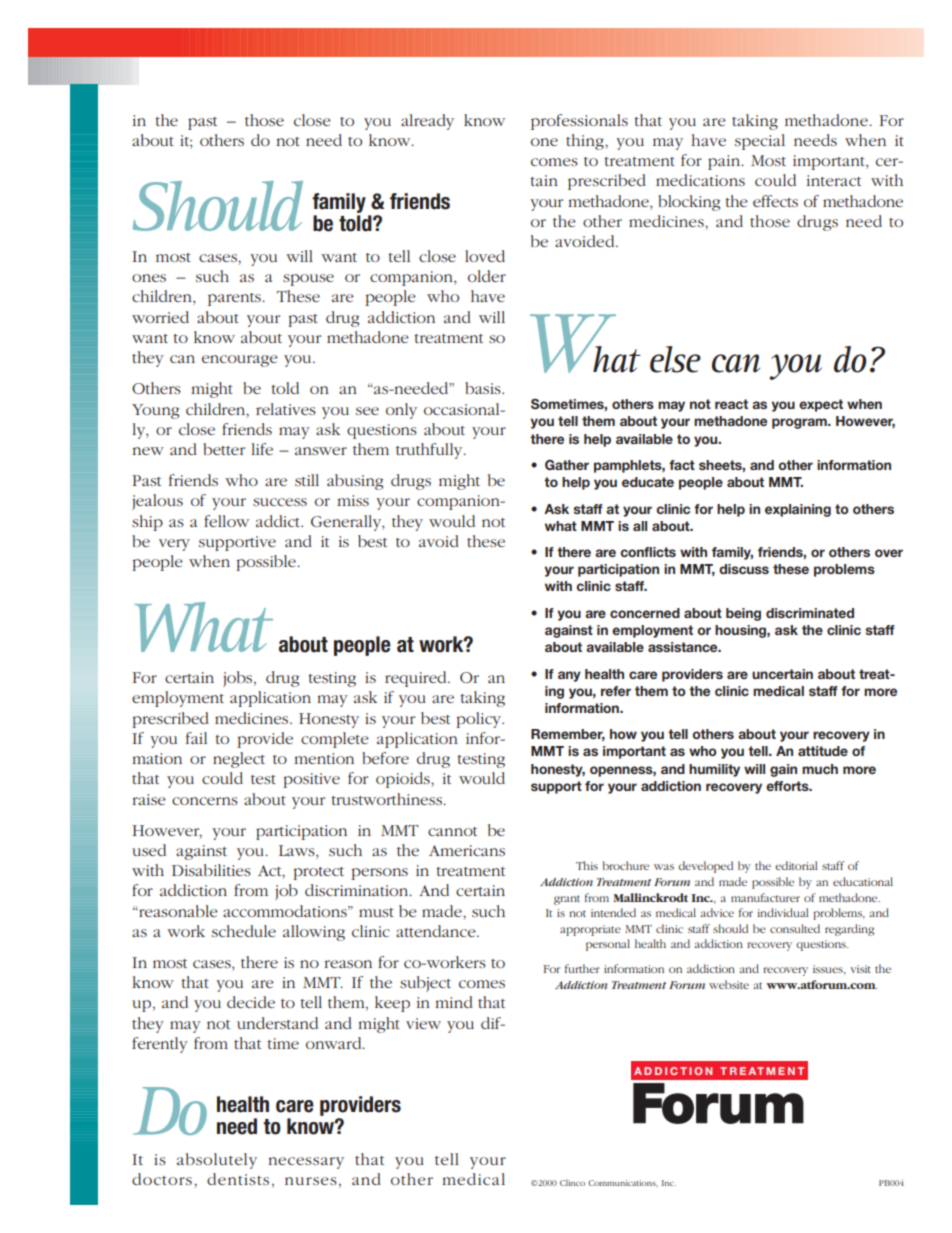 The image size is (952, 1233). I want to click on any, so click(569, 676).
